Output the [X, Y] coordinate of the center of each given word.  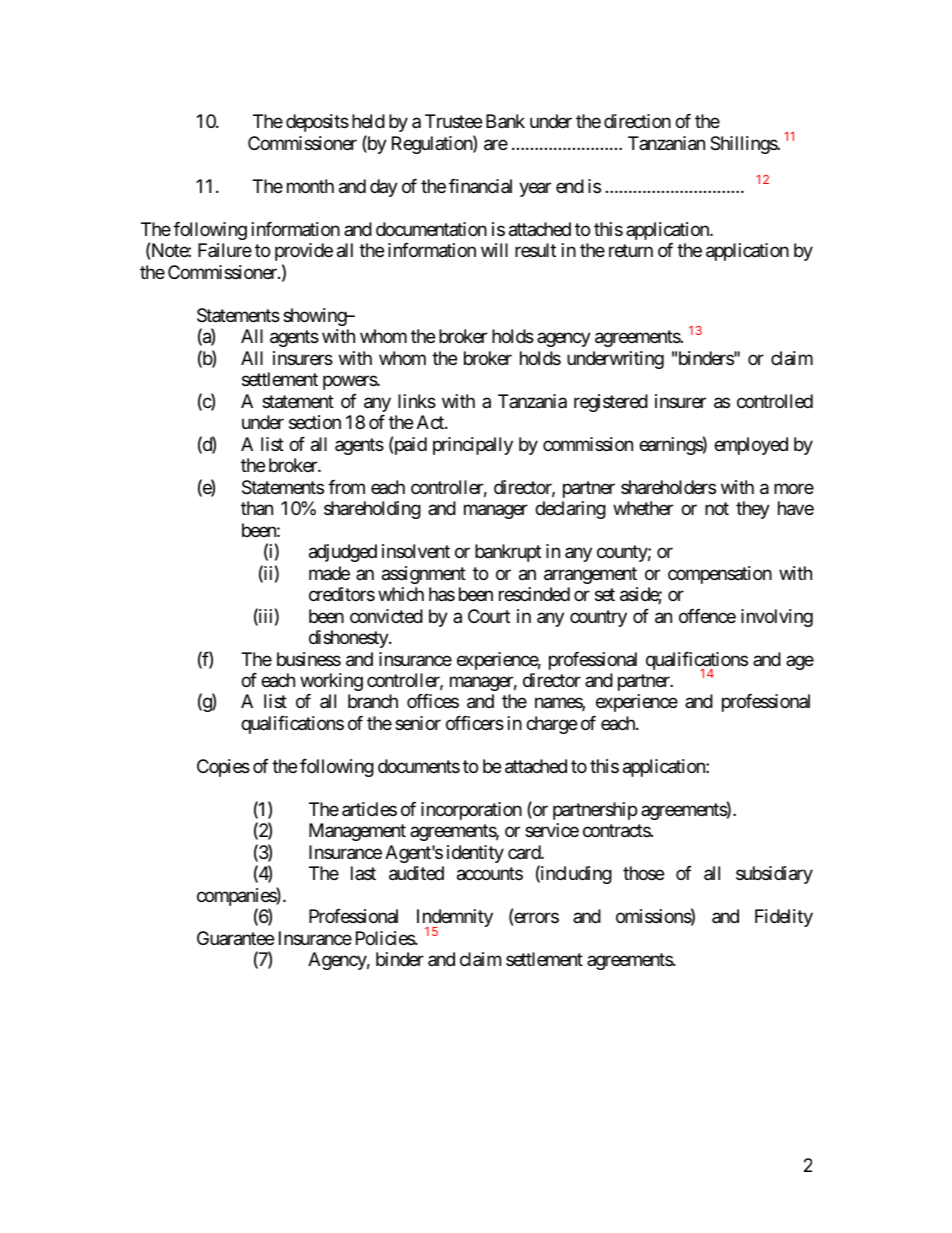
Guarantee [235, 938]
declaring [570, 510]
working [331, 682]
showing [315, 317]
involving [777, 618]
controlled [775, 401]
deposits [317, 123]
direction [637, 121]
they [753, 510]
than [257, 508]
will [494, 250]
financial [480, 186]
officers [475, 723]
